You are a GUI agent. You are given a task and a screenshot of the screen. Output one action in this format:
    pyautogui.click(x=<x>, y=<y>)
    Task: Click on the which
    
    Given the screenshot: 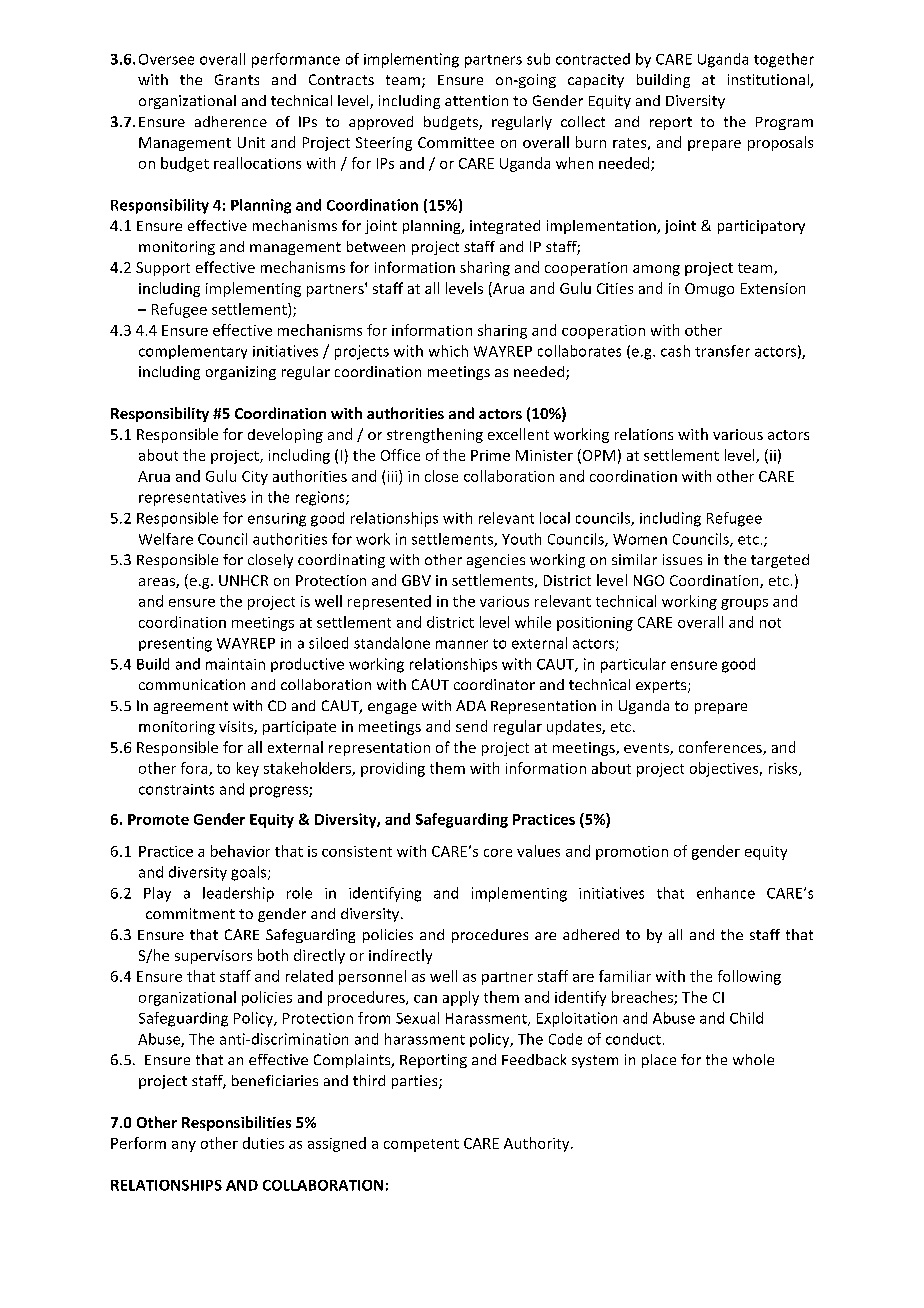 What is the action you would take?
    pyautogui.click(x=448, y=351)
